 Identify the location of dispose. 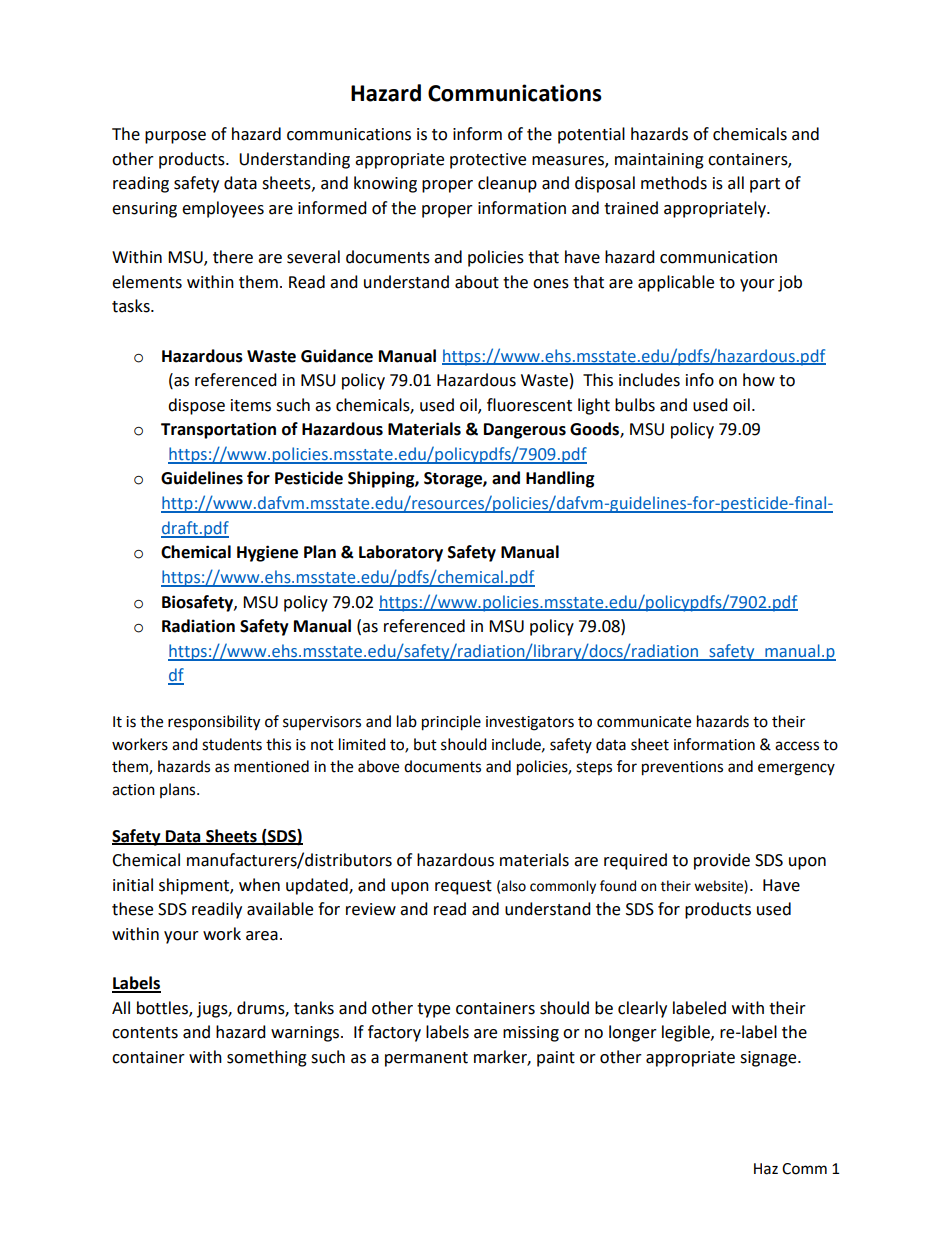
(196, 406).
